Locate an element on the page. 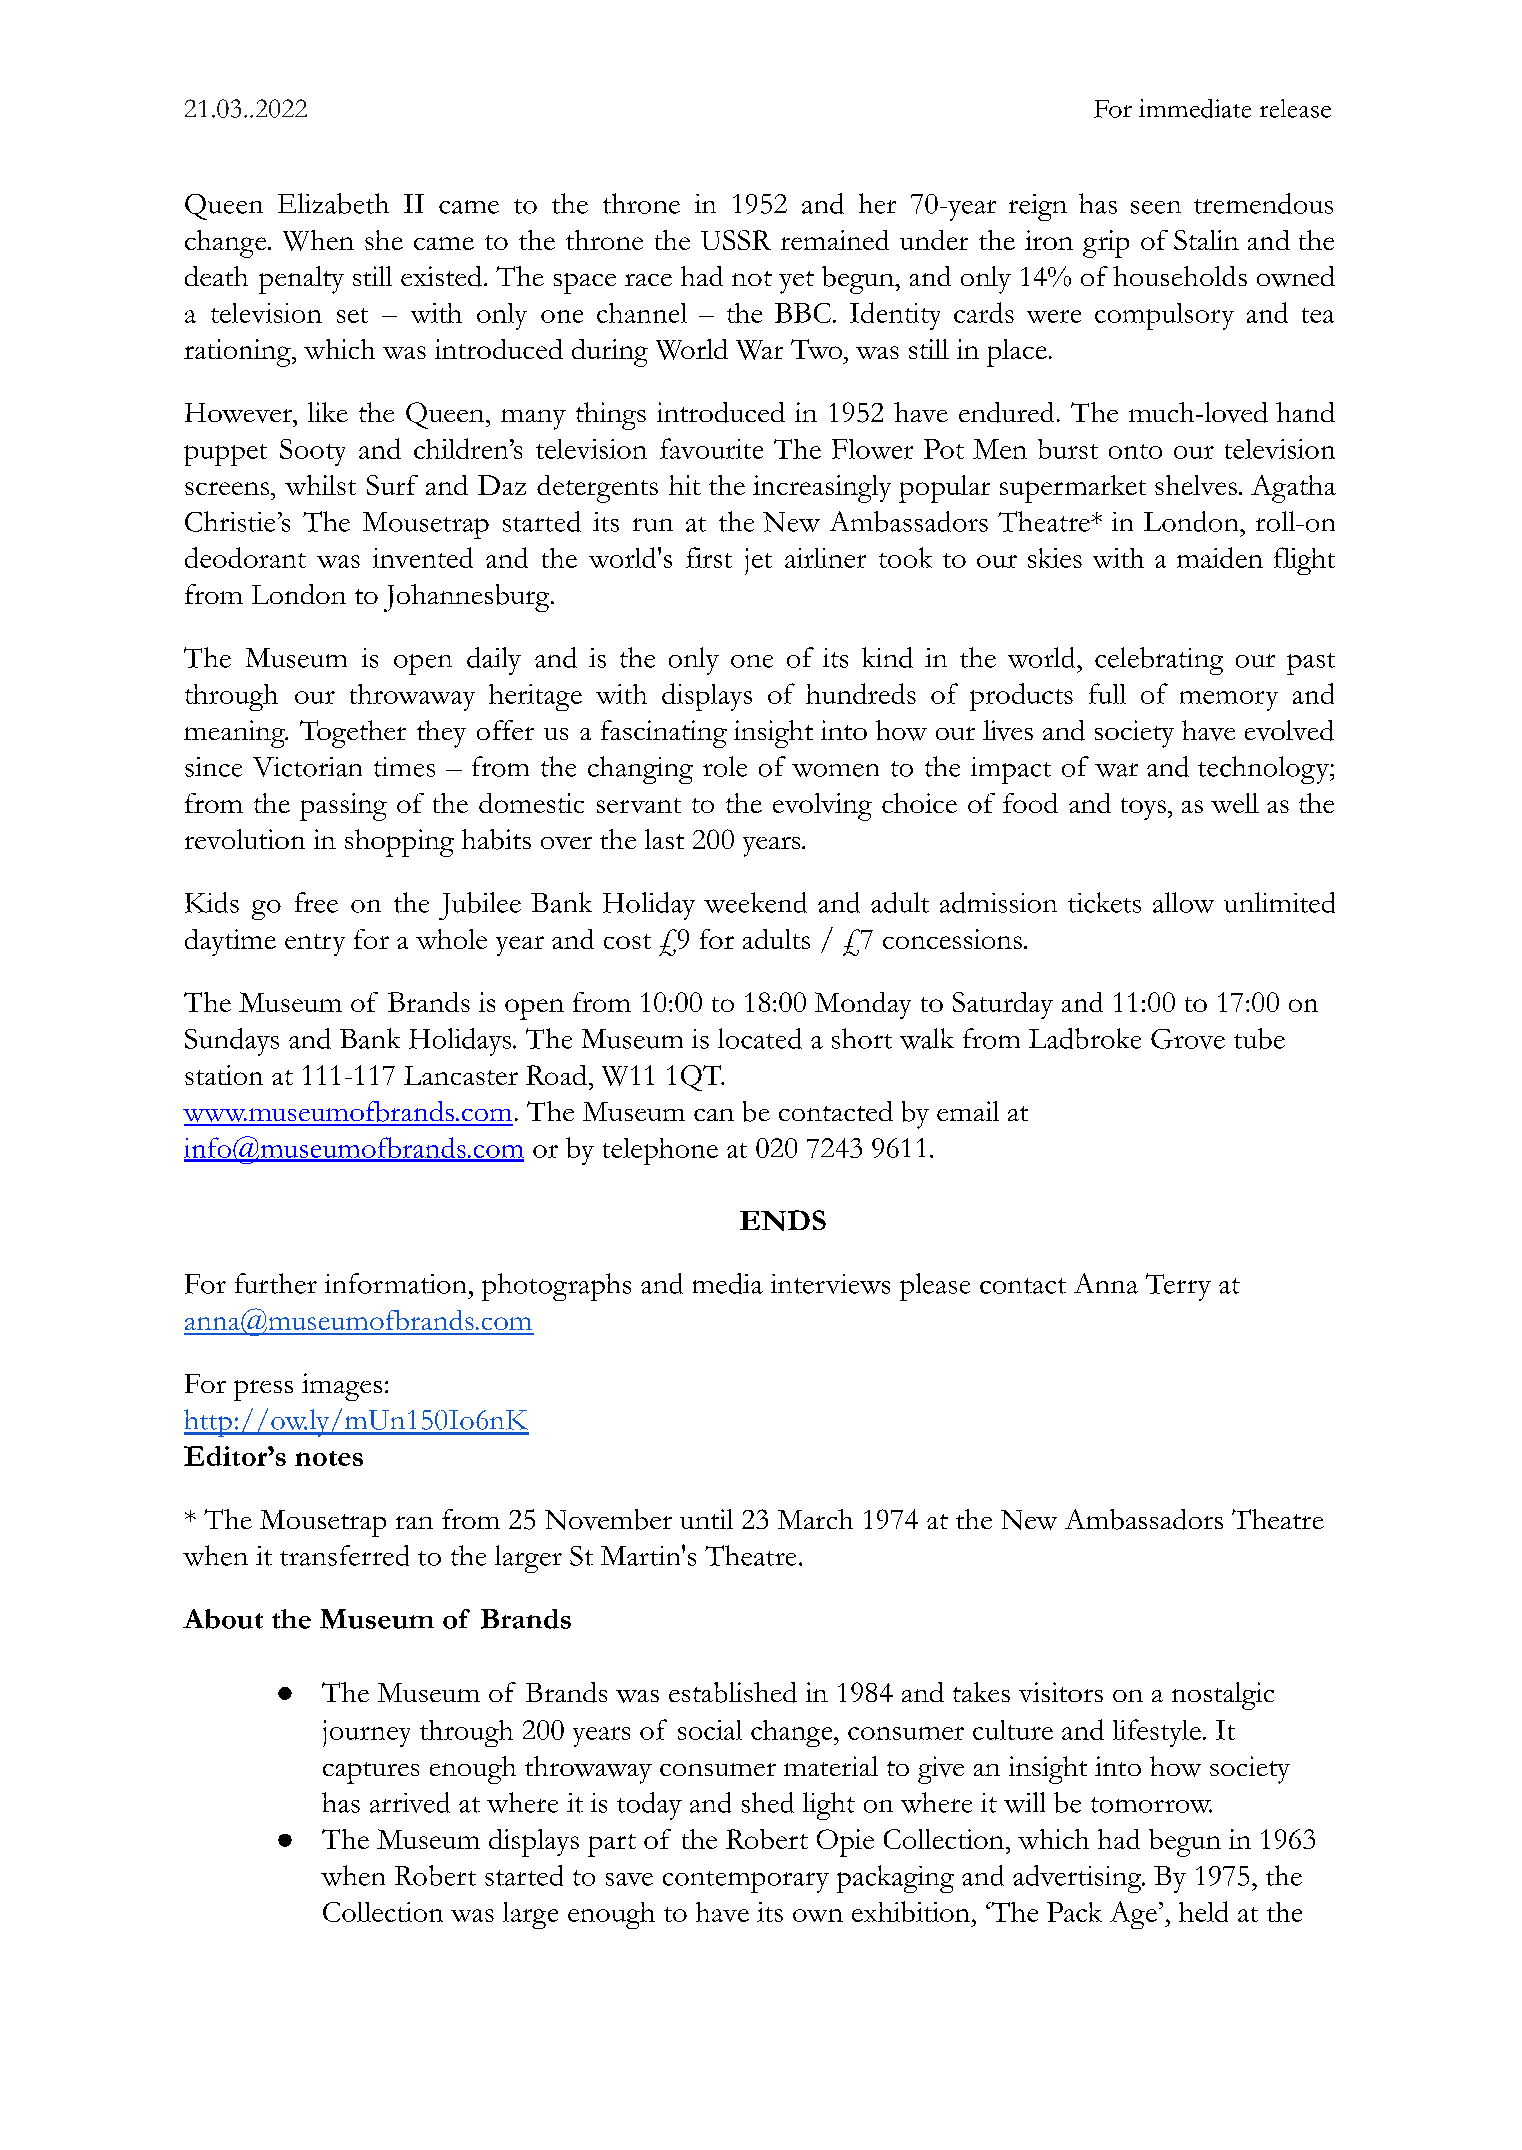 This page has height=2150, width=1522. seen is located at coordinates (1156, 207).
